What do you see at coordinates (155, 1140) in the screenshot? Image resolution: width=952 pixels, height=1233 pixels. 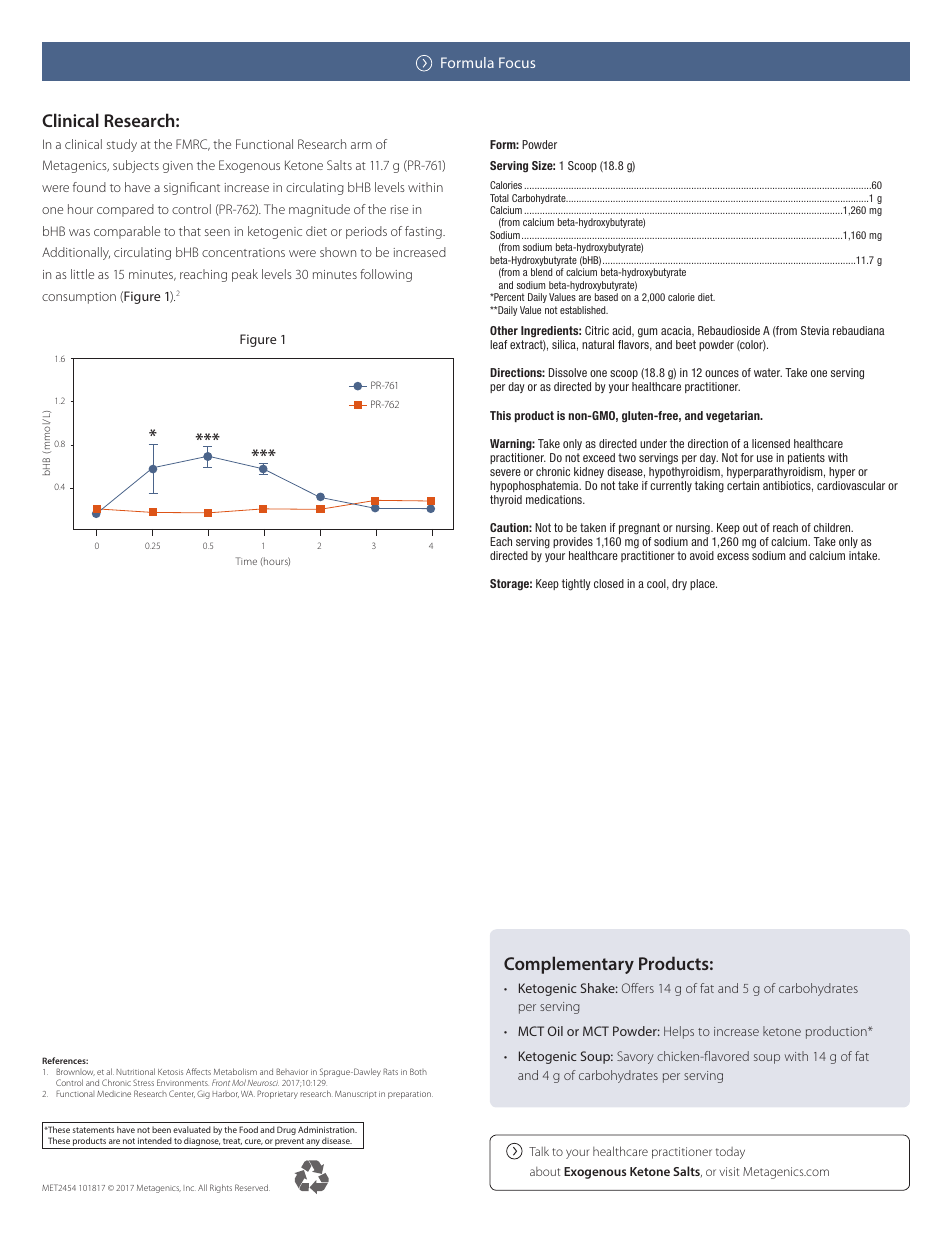 I see `intended` at bounding box center [155, 1140].
